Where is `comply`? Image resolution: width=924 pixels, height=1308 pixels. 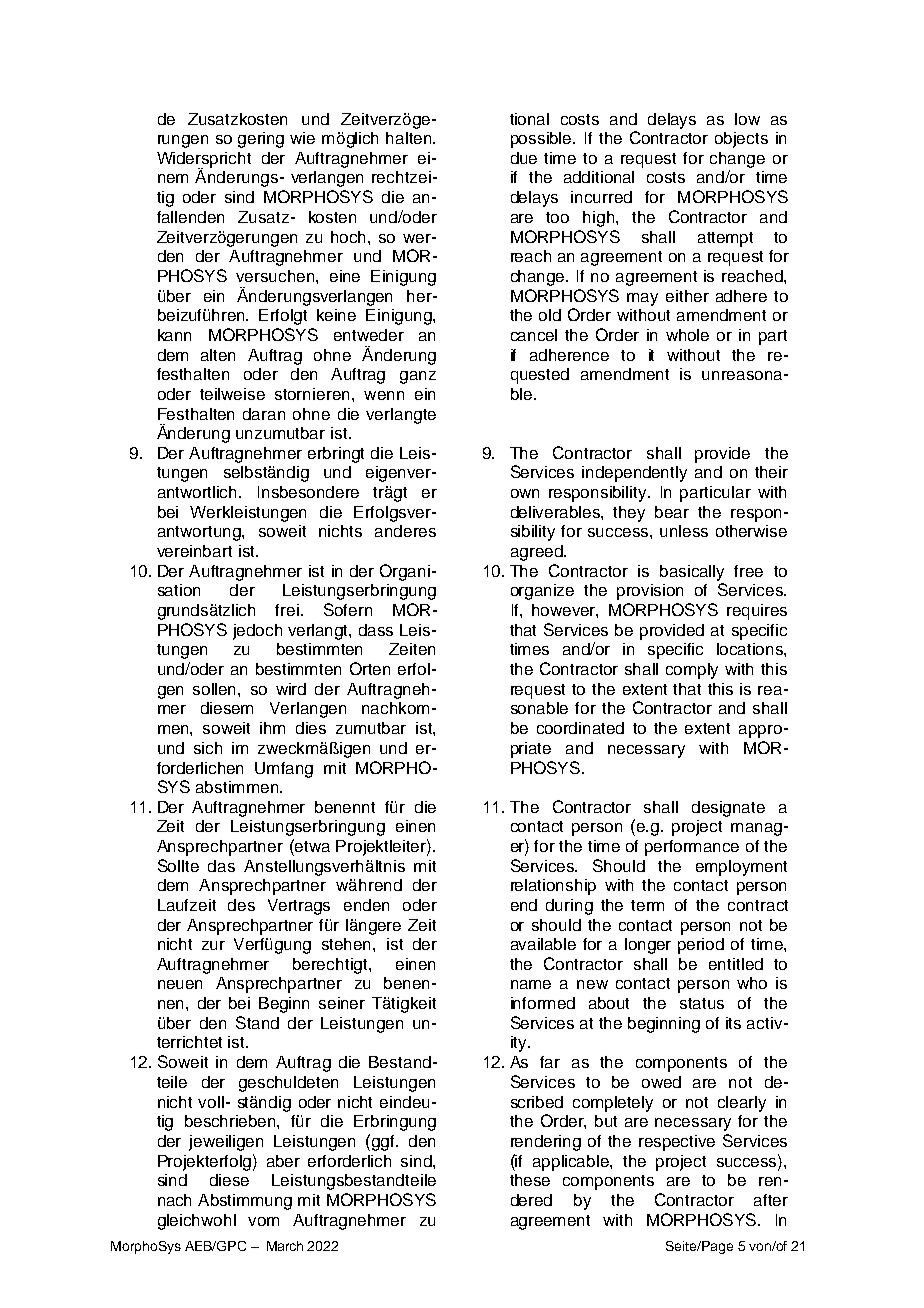 comply is located at coordinates (692, 671).
